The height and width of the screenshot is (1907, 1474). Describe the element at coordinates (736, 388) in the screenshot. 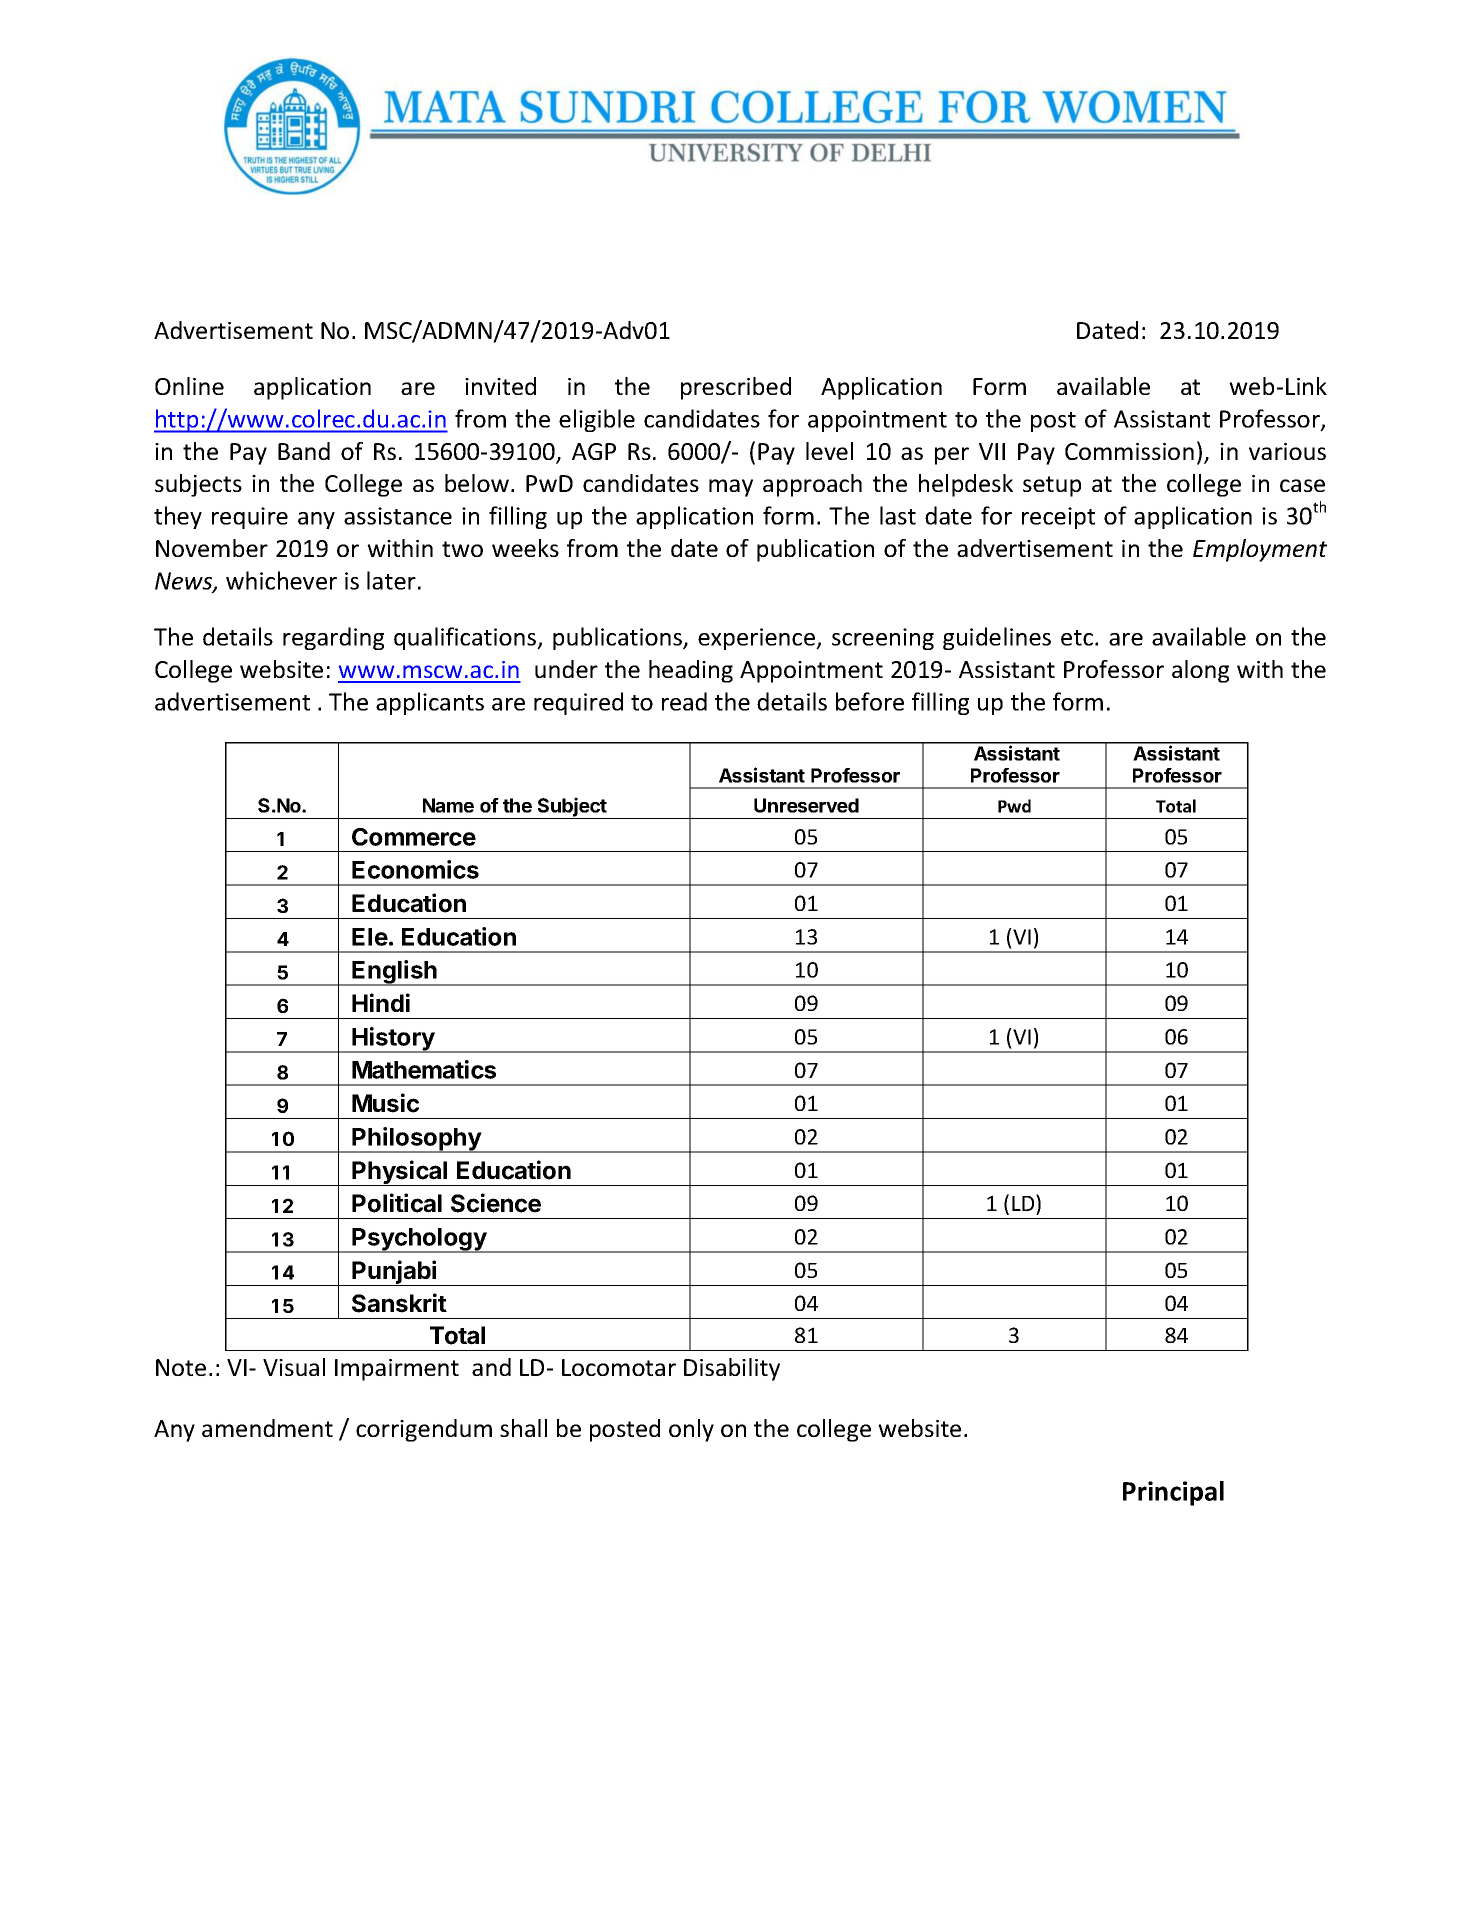

I see `prescribed` at that location.
